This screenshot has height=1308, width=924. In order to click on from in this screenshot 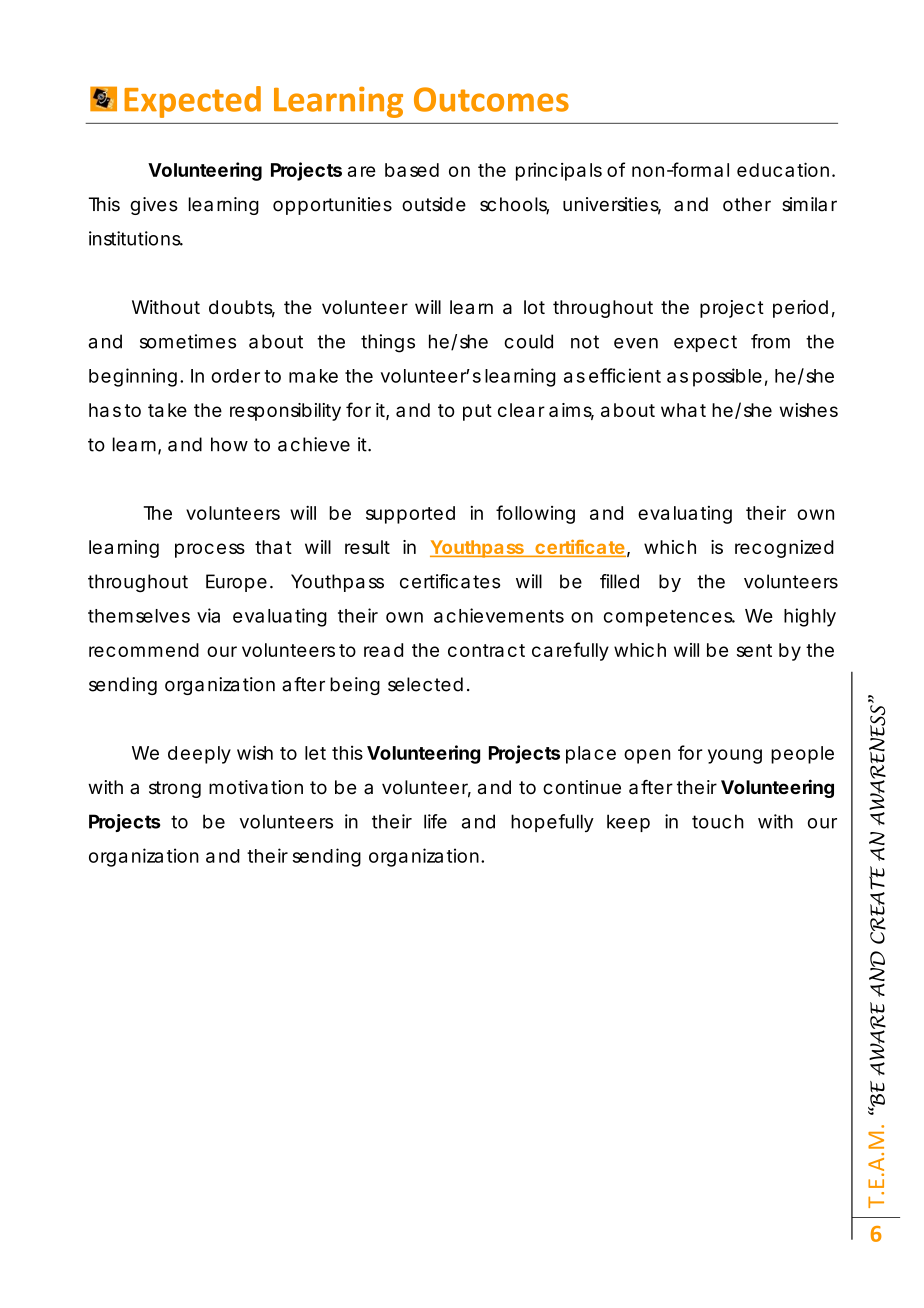, I will do `click(770, 341)`.
